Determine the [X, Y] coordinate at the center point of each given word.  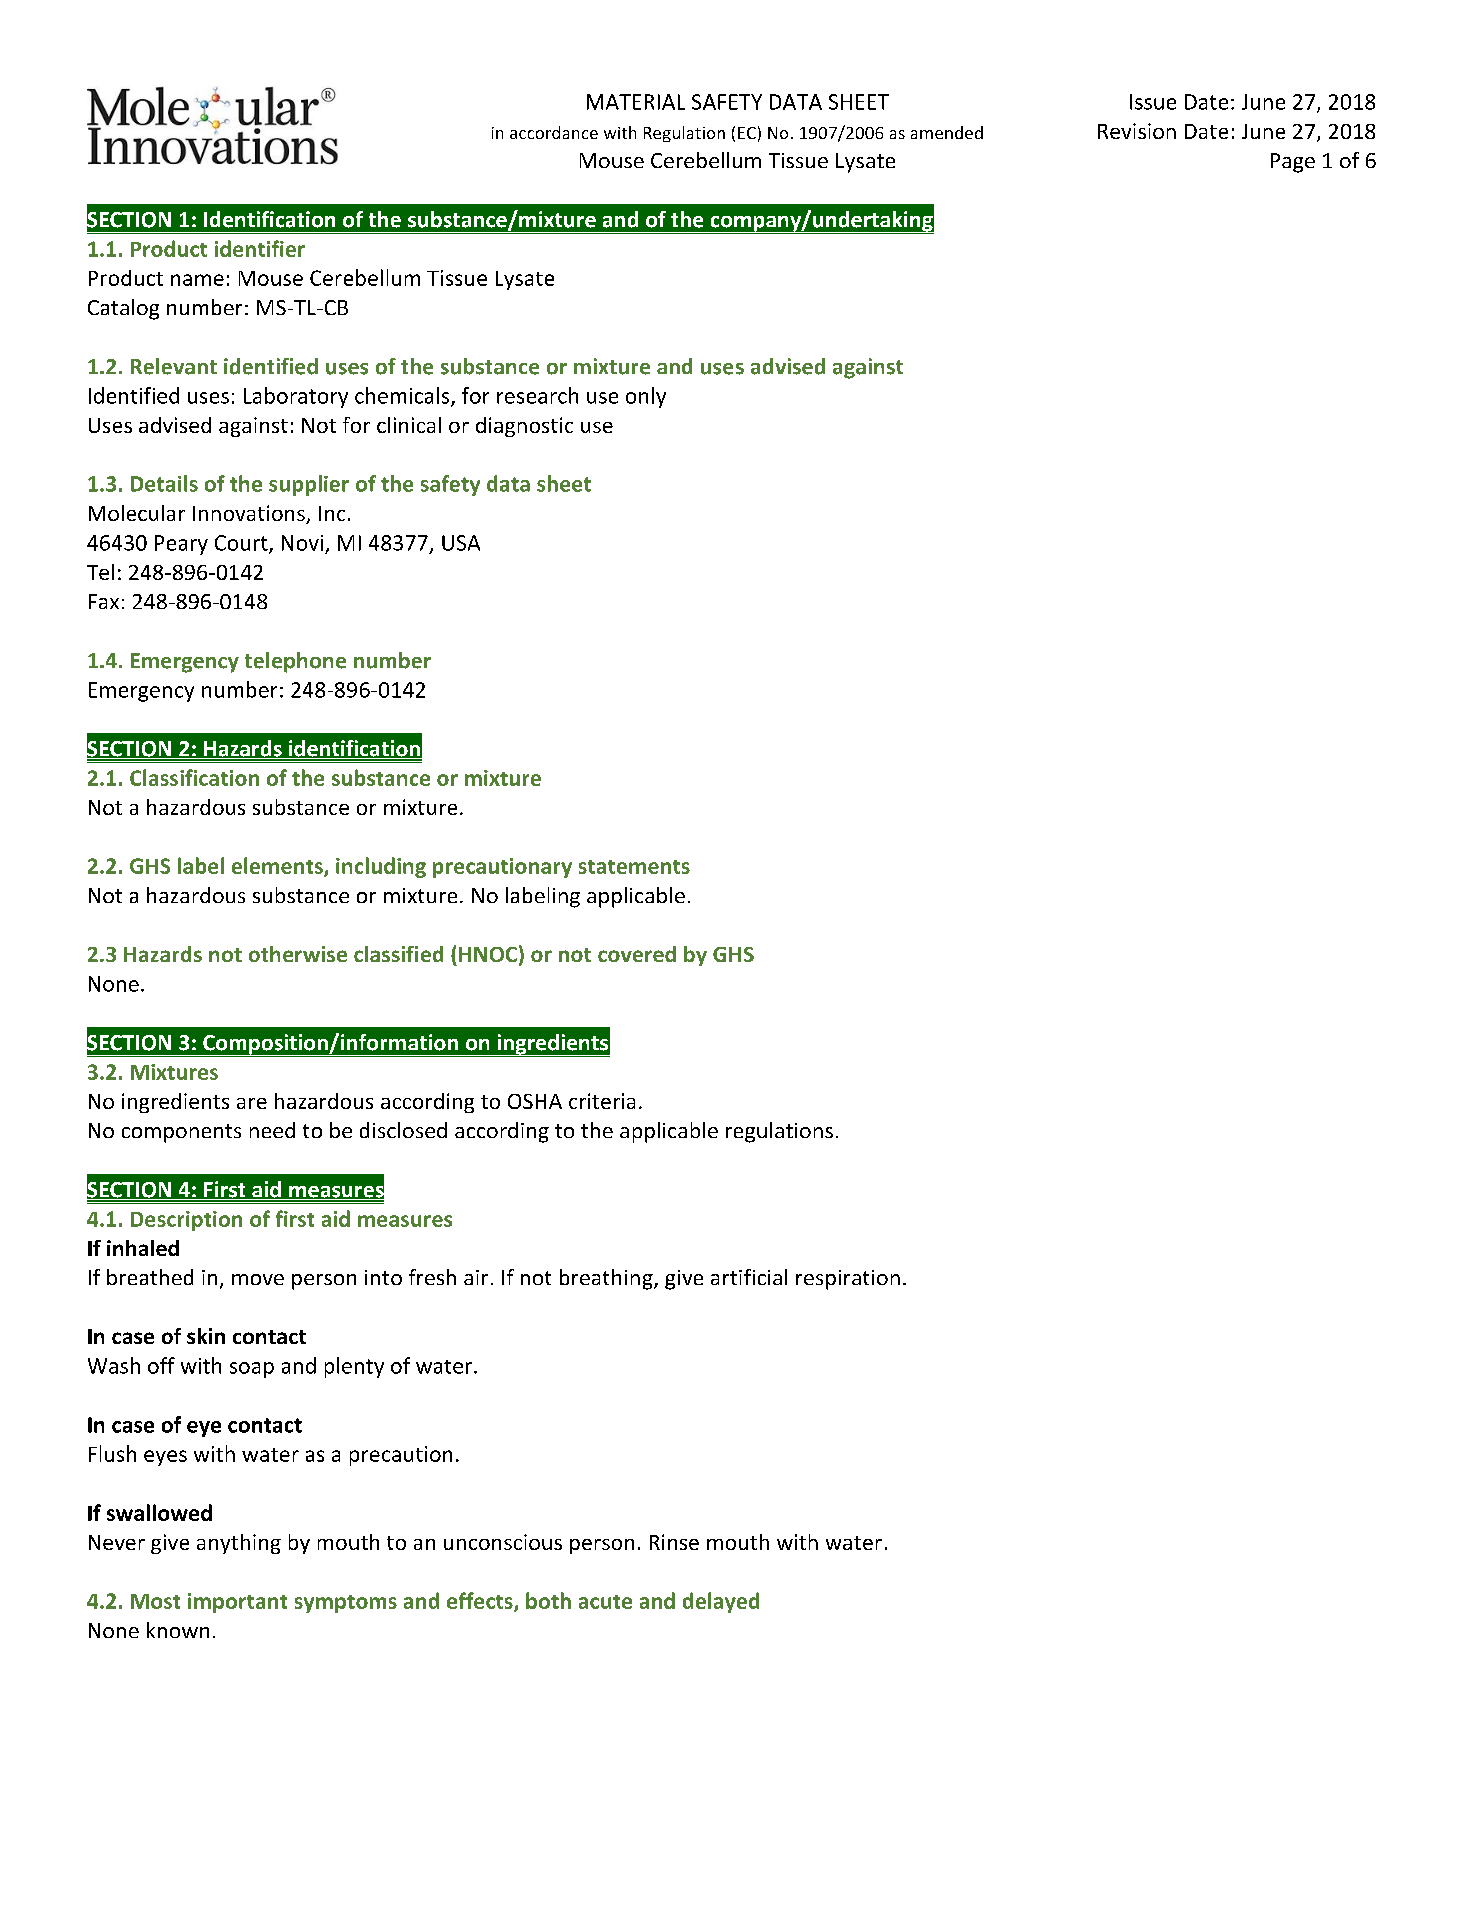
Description [186, 1221]
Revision [1137, 131]
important [237, 1603]
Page [1293, 163]
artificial [749, 1277]
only [646, 397]
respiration [848, 1280]
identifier [260, 248]
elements [278, 867]
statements [634, 867]
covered [637, 954]
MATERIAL [636, 102]
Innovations [250, 514]
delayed [721, 1602]
